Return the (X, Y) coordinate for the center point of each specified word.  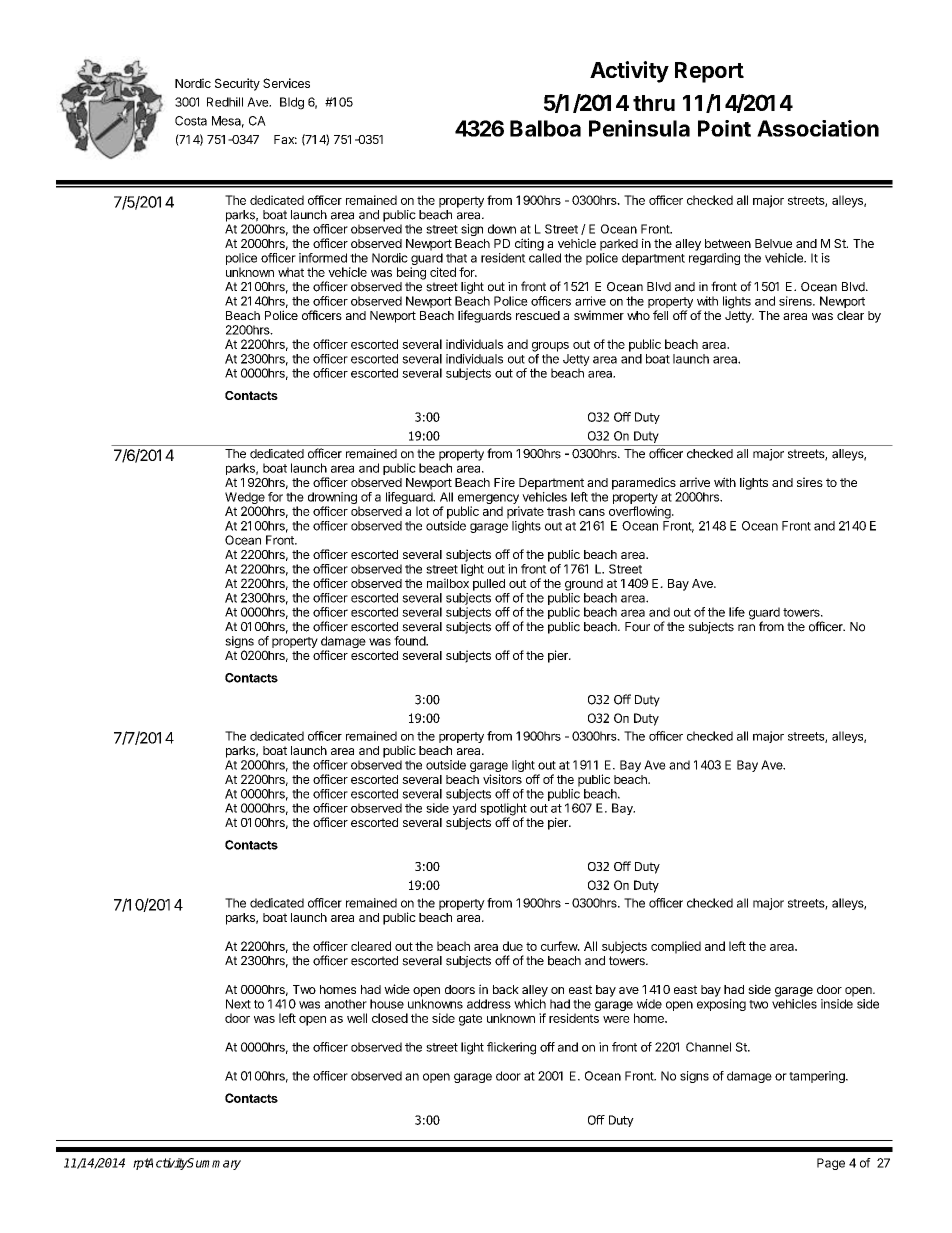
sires (810, 482)
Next (238, 1004)
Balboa (545, 128)
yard (464, 810)
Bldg (292, 103)
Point (724, 128)
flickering (511, 1048)
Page (831, 1164)
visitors (502, 779)
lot (422, 511)
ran (746, 628)
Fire (504, 482)
